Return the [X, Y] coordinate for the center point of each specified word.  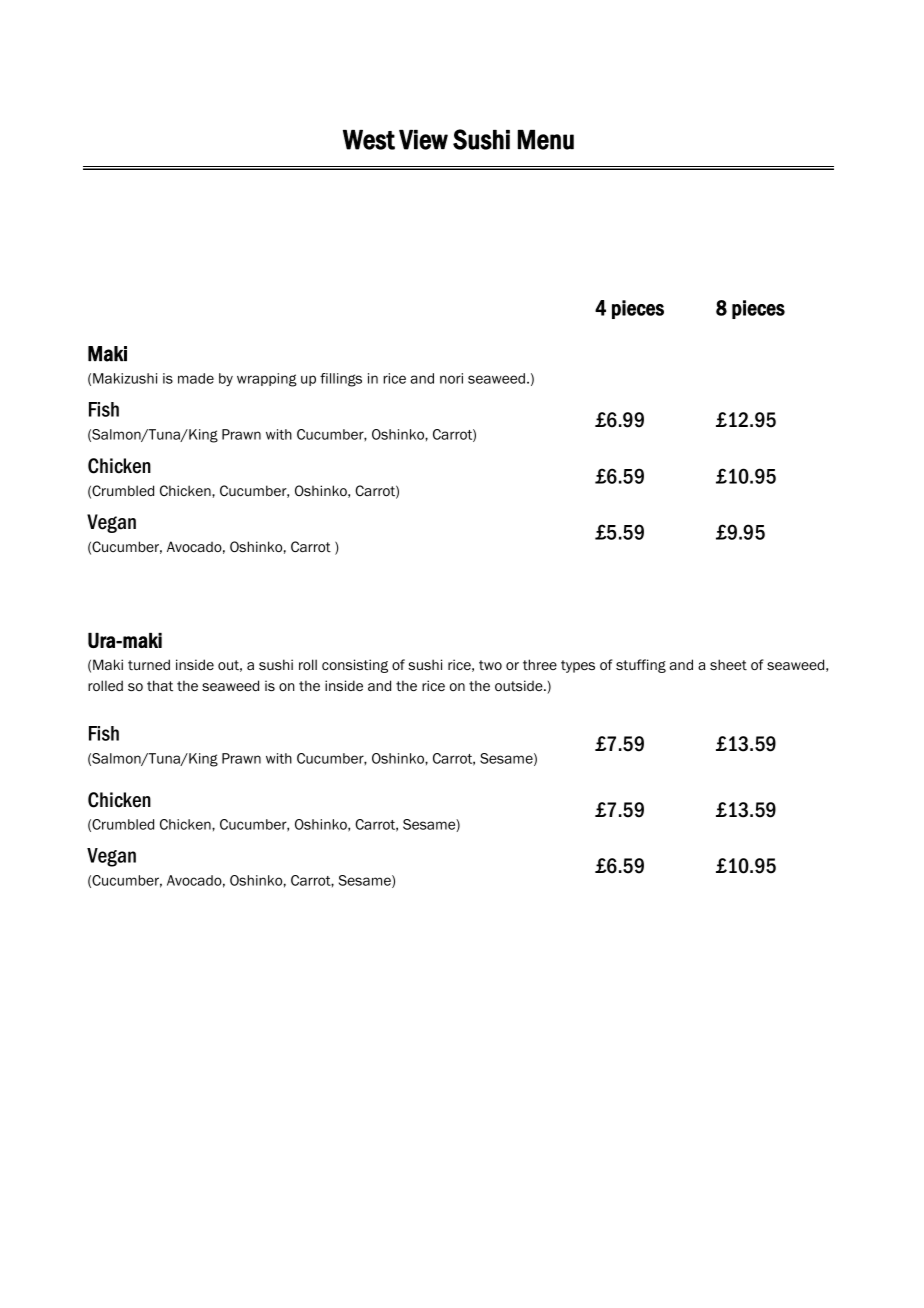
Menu [546, 140]
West [369, 140]
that [160, 685]
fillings [341, 380]
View [423, 140]
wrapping [267, 380]
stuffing [641, 666]
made [196, 378]
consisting [355, 666]
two [490, 665]
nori [451, 378]
